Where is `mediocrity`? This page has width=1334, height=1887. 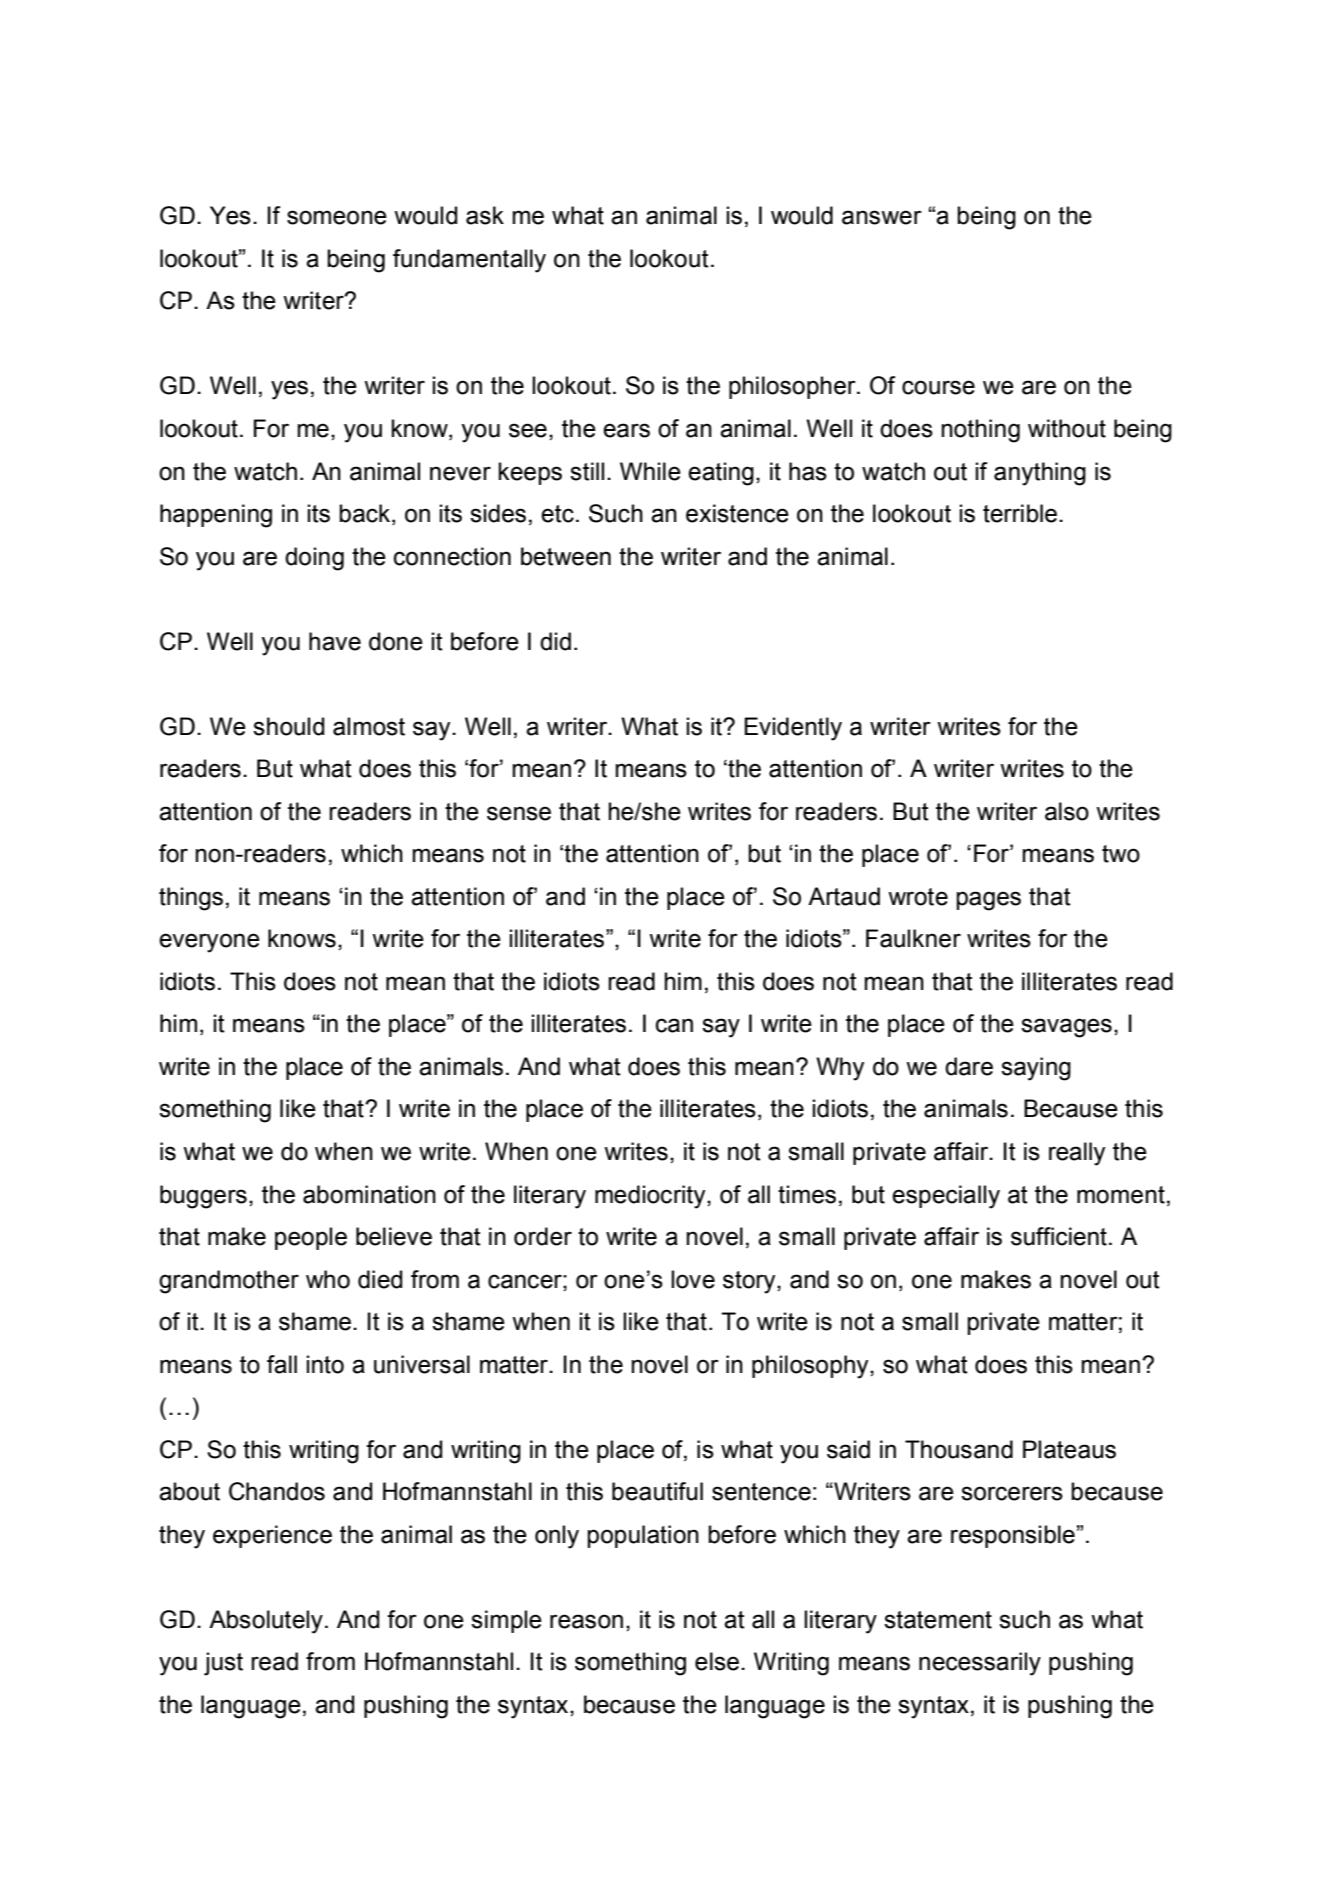 mediocrity is located at coordinates (651, 1197).
